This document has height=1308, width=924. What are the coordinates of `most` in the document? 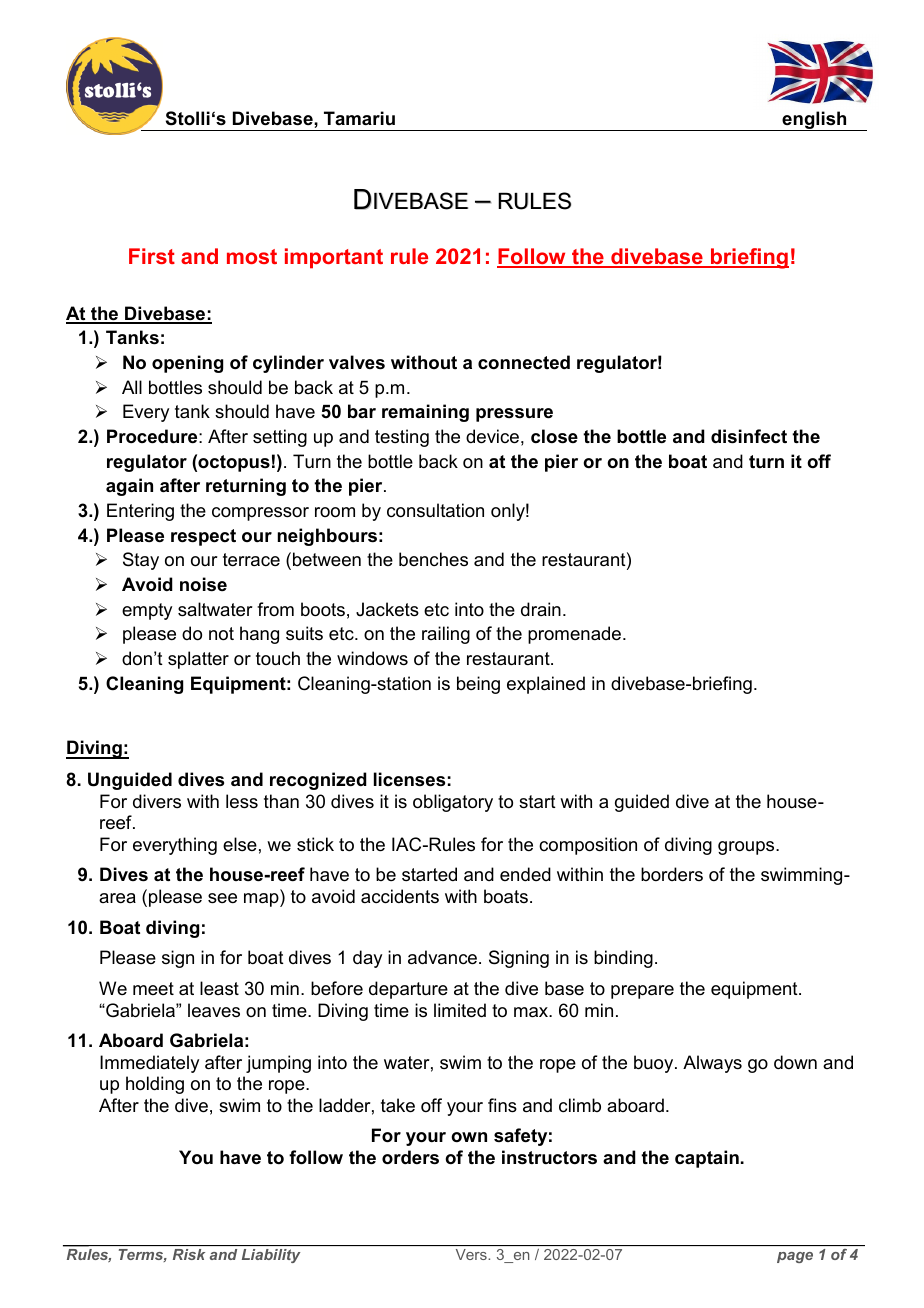 It's located at (252, 256).
